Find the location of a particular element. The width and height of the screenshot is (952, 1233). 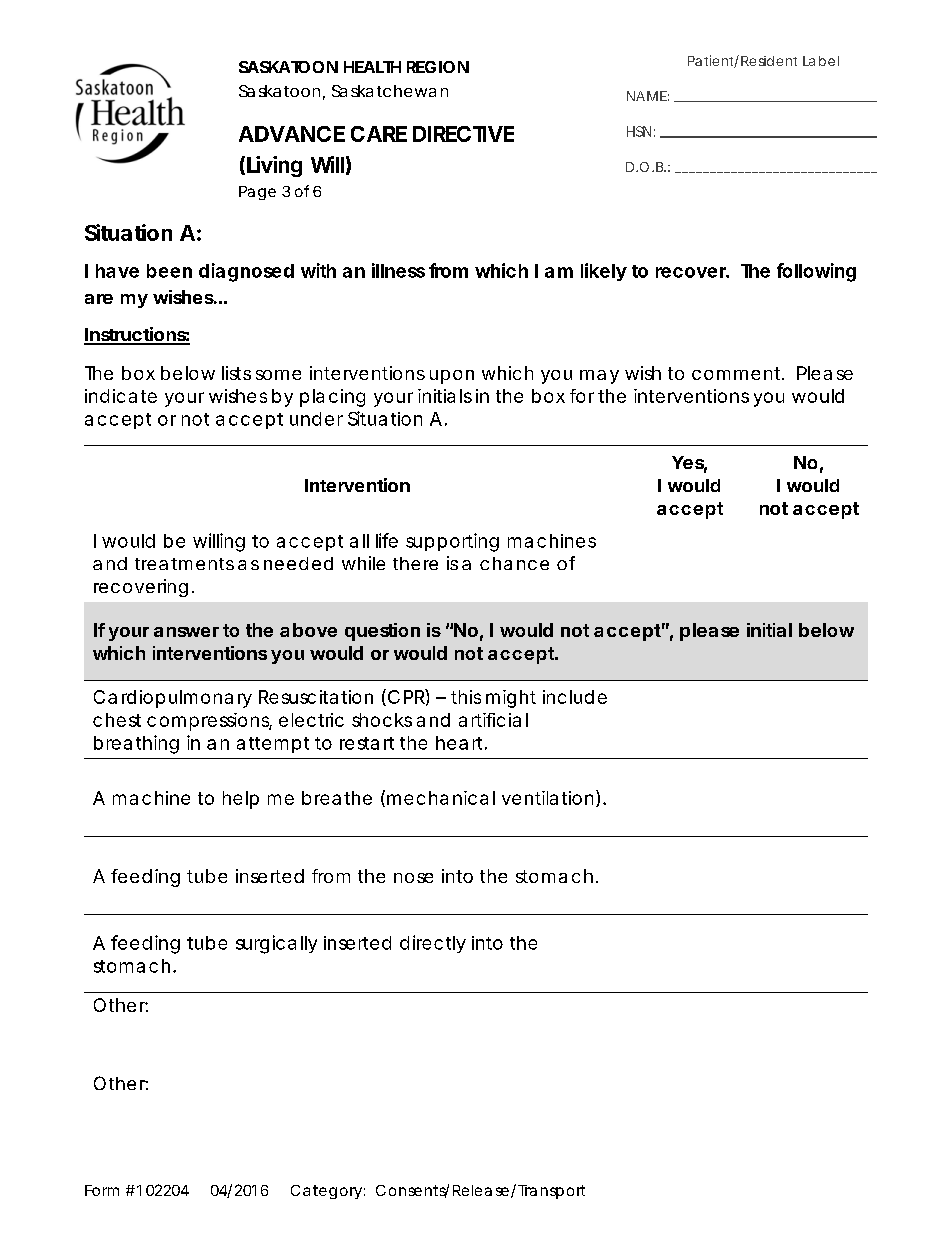

ventilation is located at coordinates (547, 798).
